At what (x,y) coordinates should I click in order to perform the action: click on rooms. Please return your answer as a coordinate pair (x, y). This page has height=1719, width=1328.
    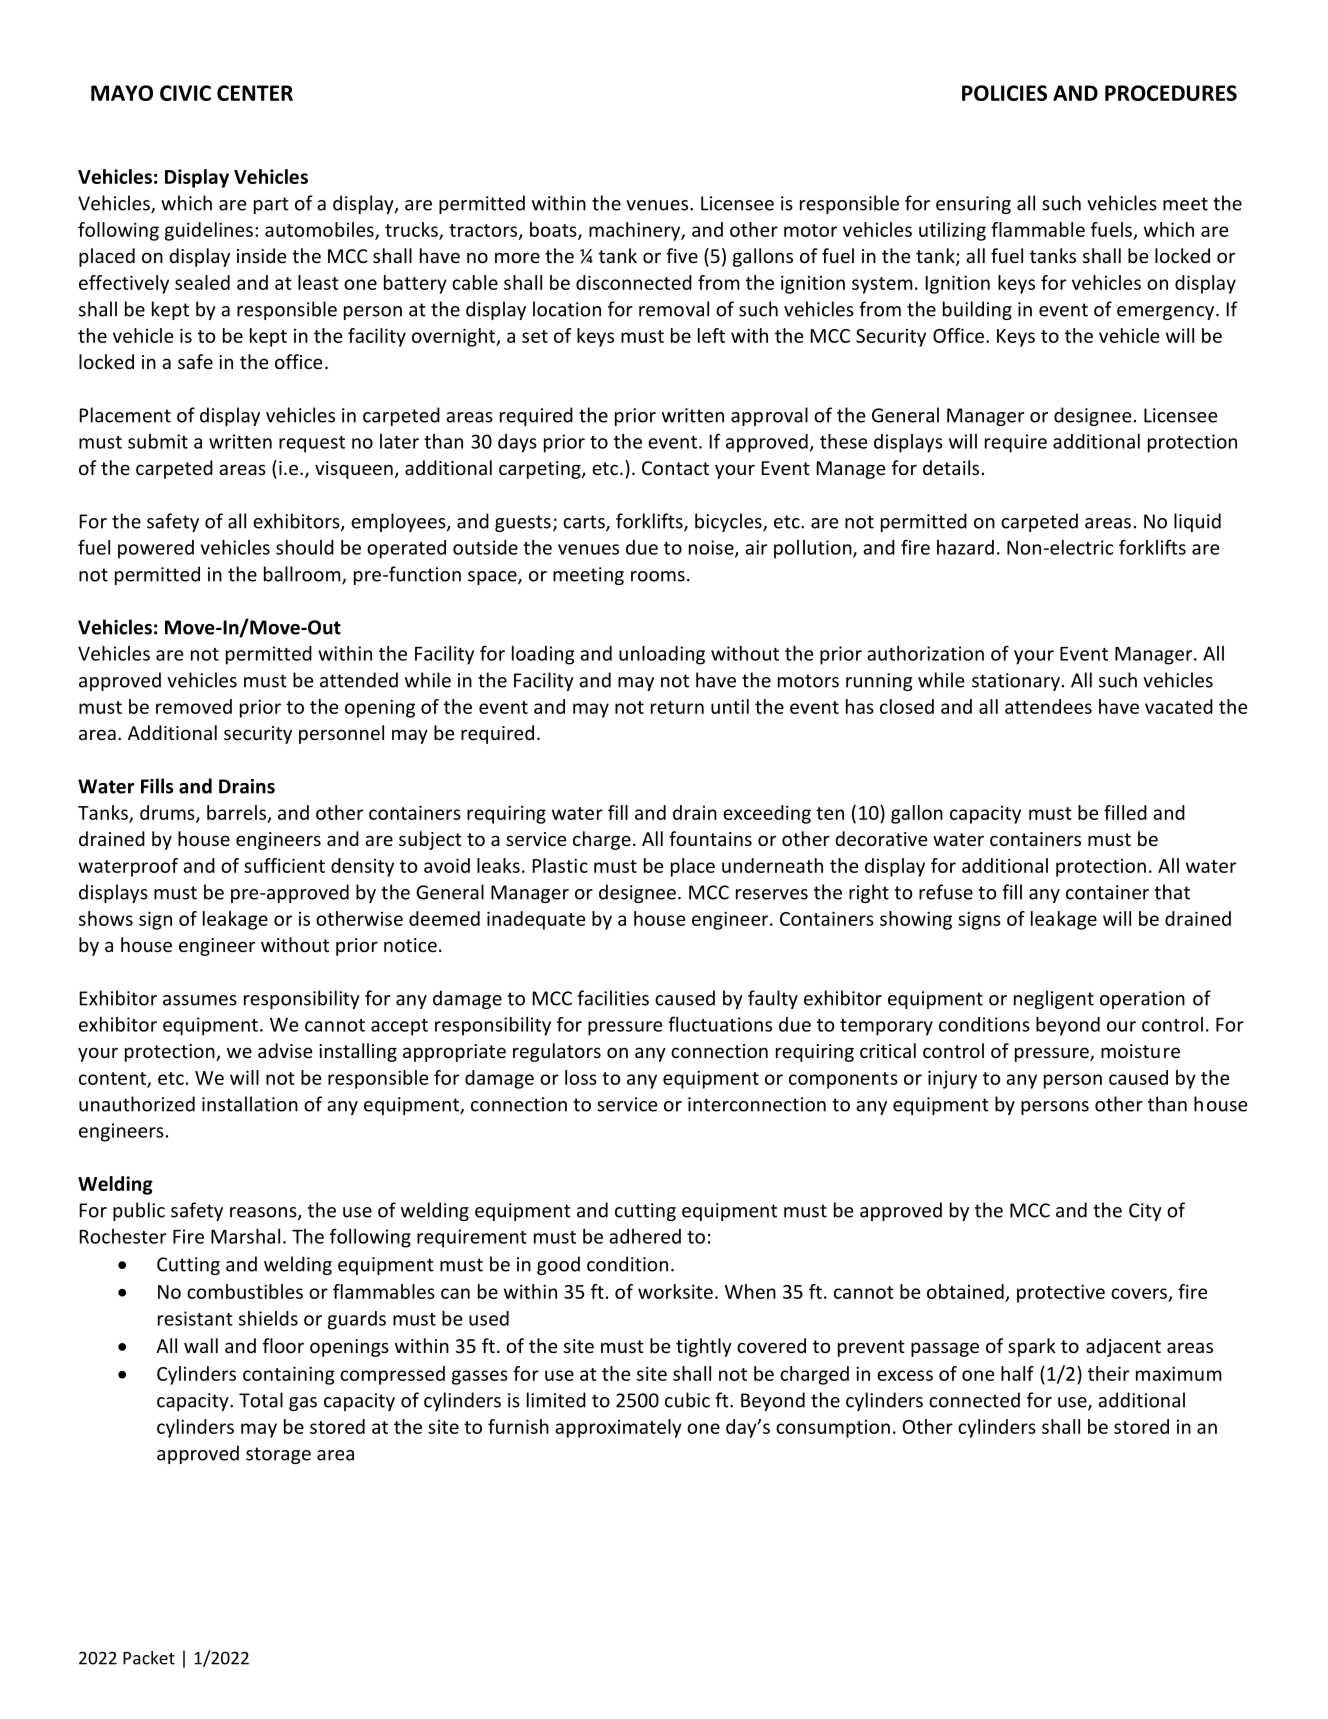
    Looking at the image, I should click on (658, 576).
